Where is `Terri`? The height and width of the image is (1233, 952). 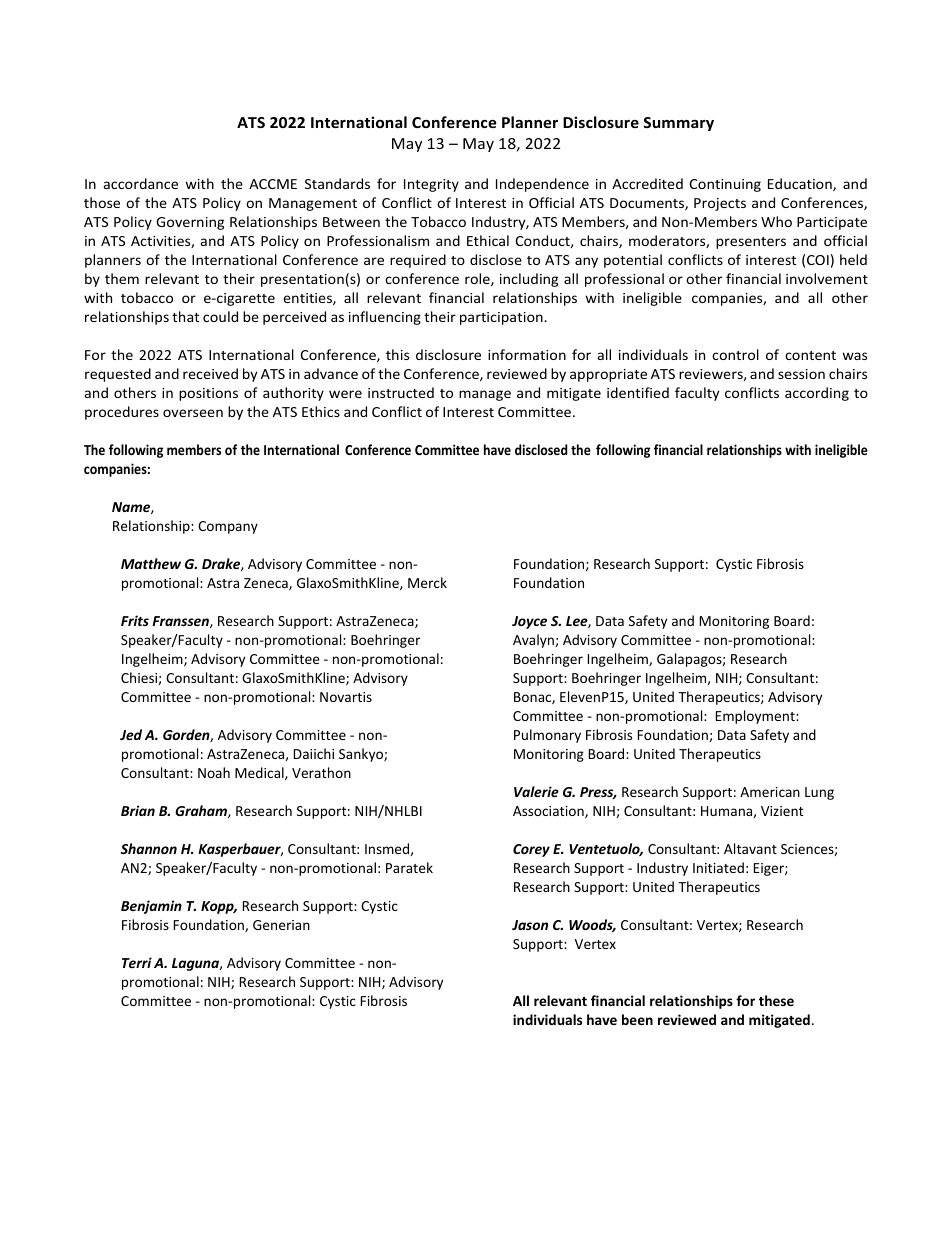 Terri is located at coordinates (137, 962).
